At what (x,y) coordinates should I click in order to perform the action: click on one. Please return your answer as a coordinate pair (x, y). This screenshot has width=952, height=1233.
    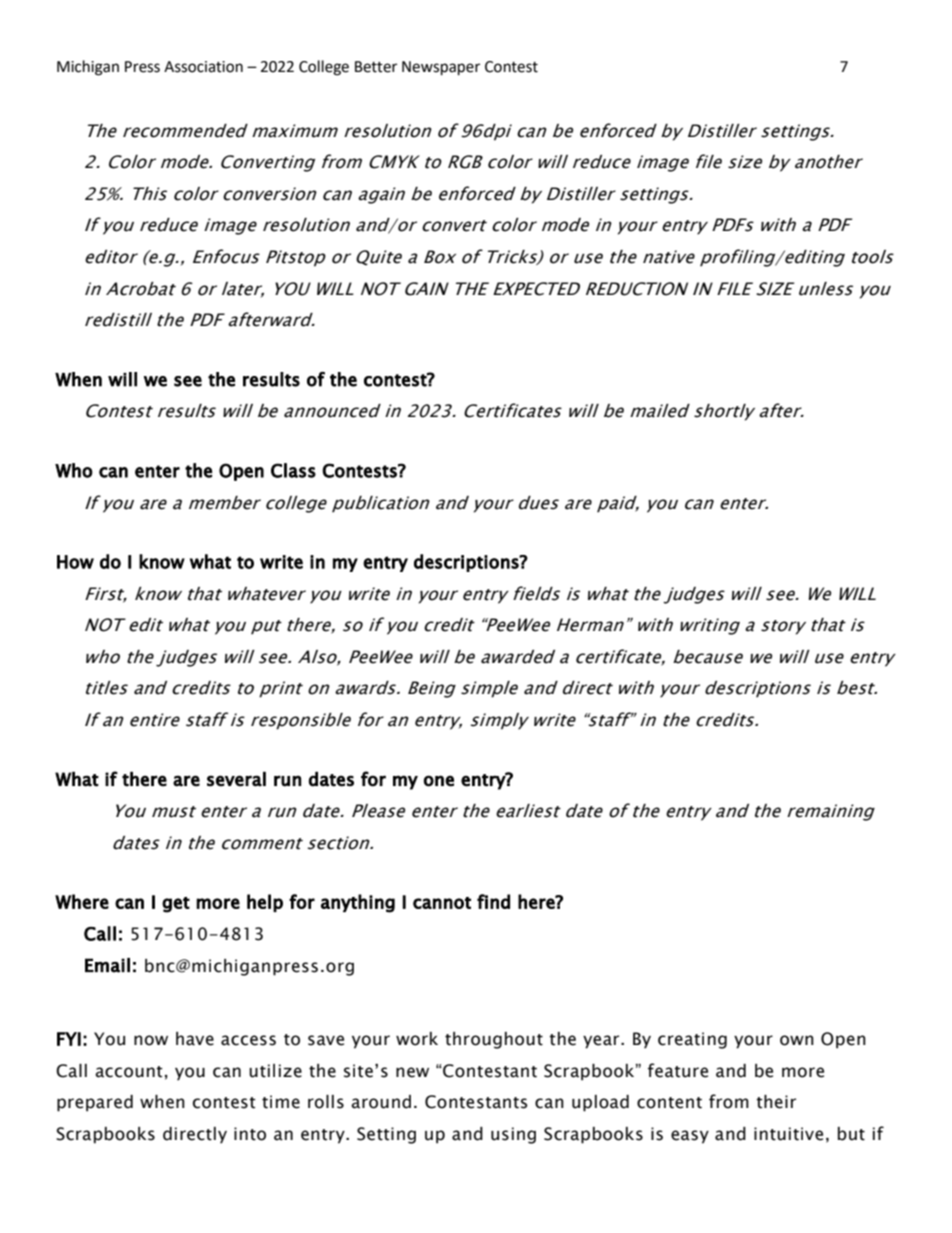
    Looking at the image, I should click on (439, 781).
